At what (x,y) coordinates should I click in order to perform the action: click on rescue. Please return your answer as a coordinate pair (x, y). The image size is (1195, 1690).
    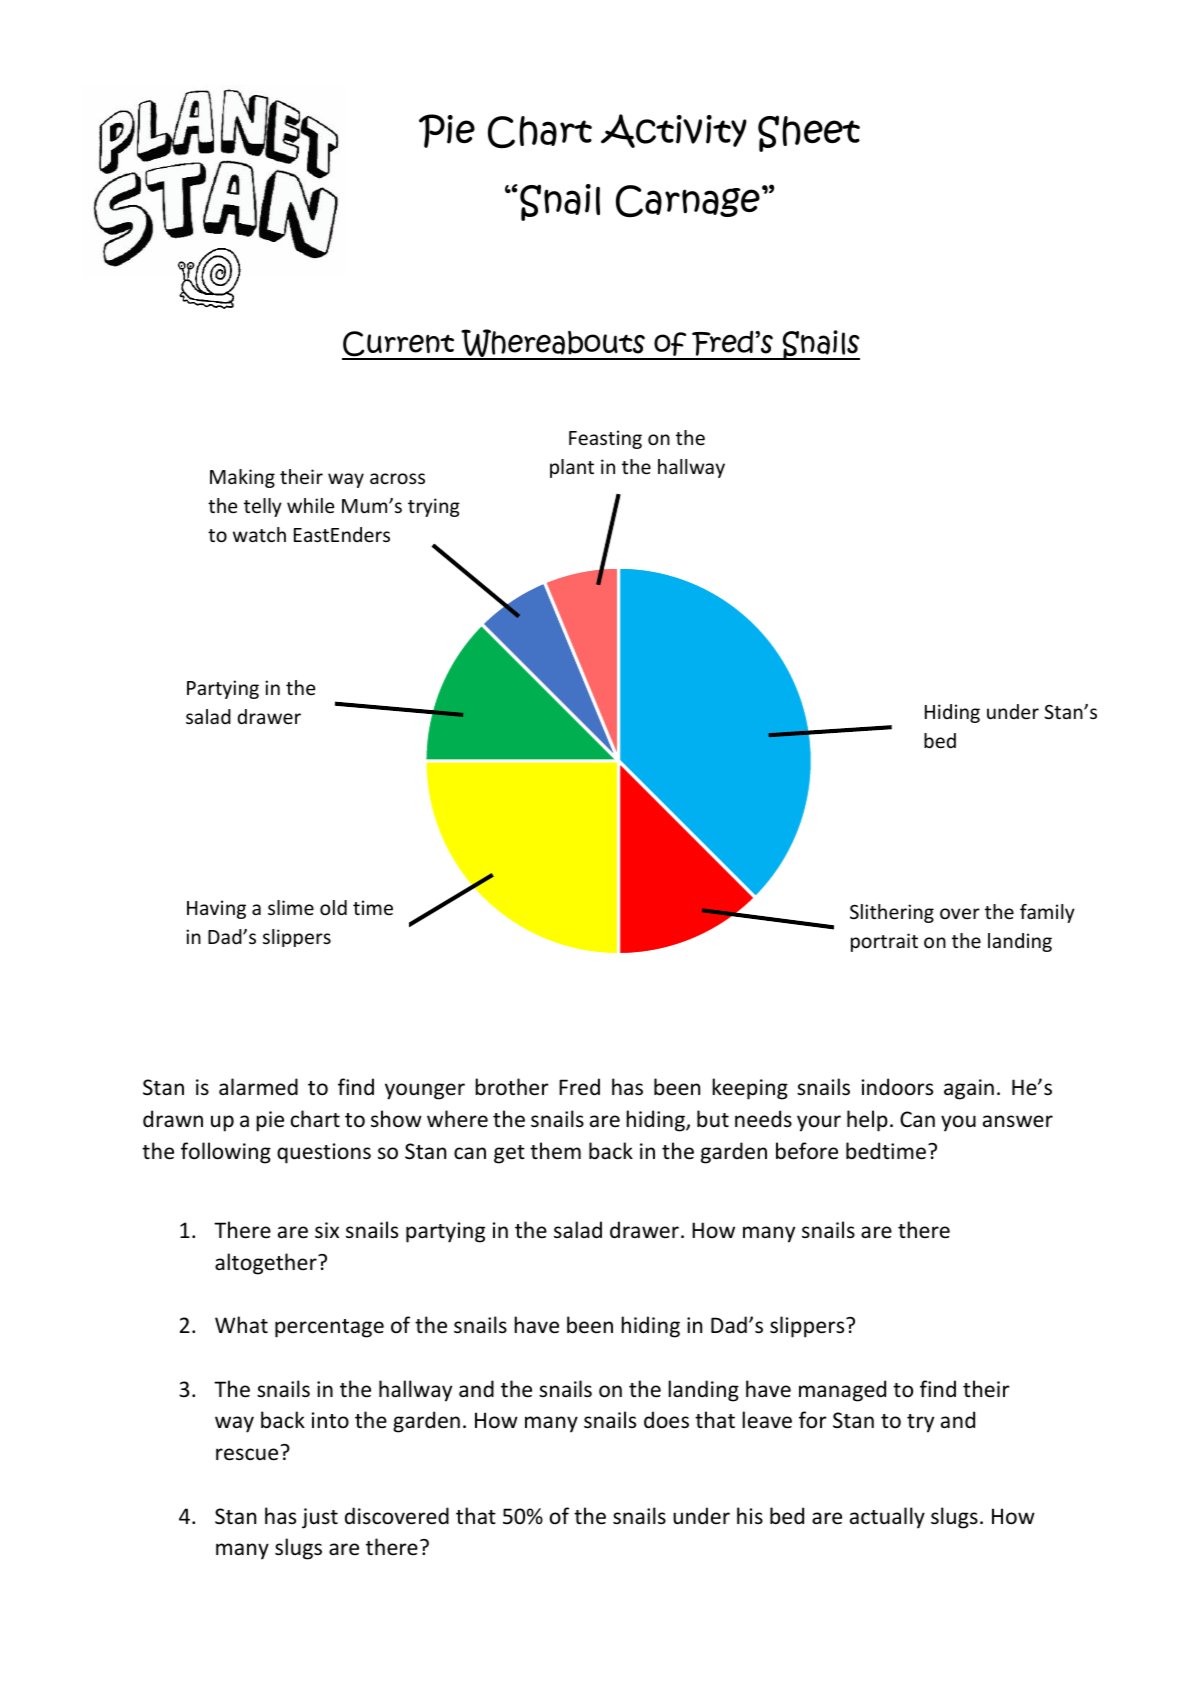
    Looking at the image, I should click on (247, 1454).
